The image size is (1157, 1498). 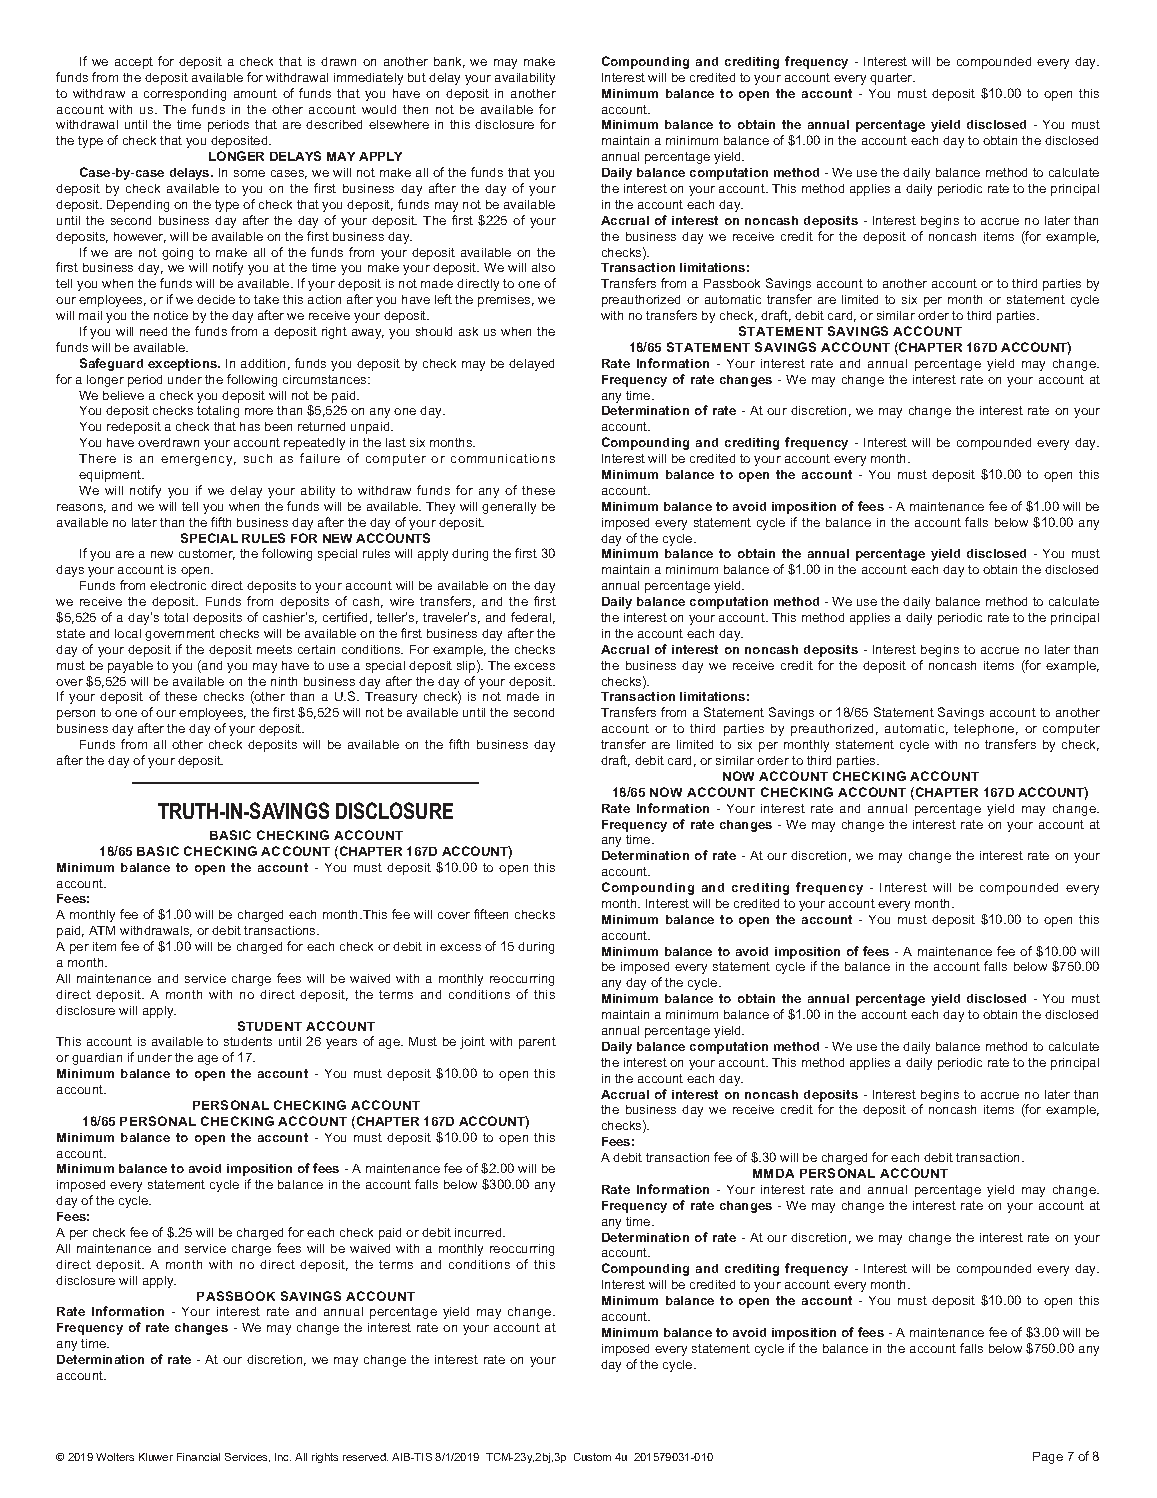 I want to click on corresponding, so click(x=185, y=95).
